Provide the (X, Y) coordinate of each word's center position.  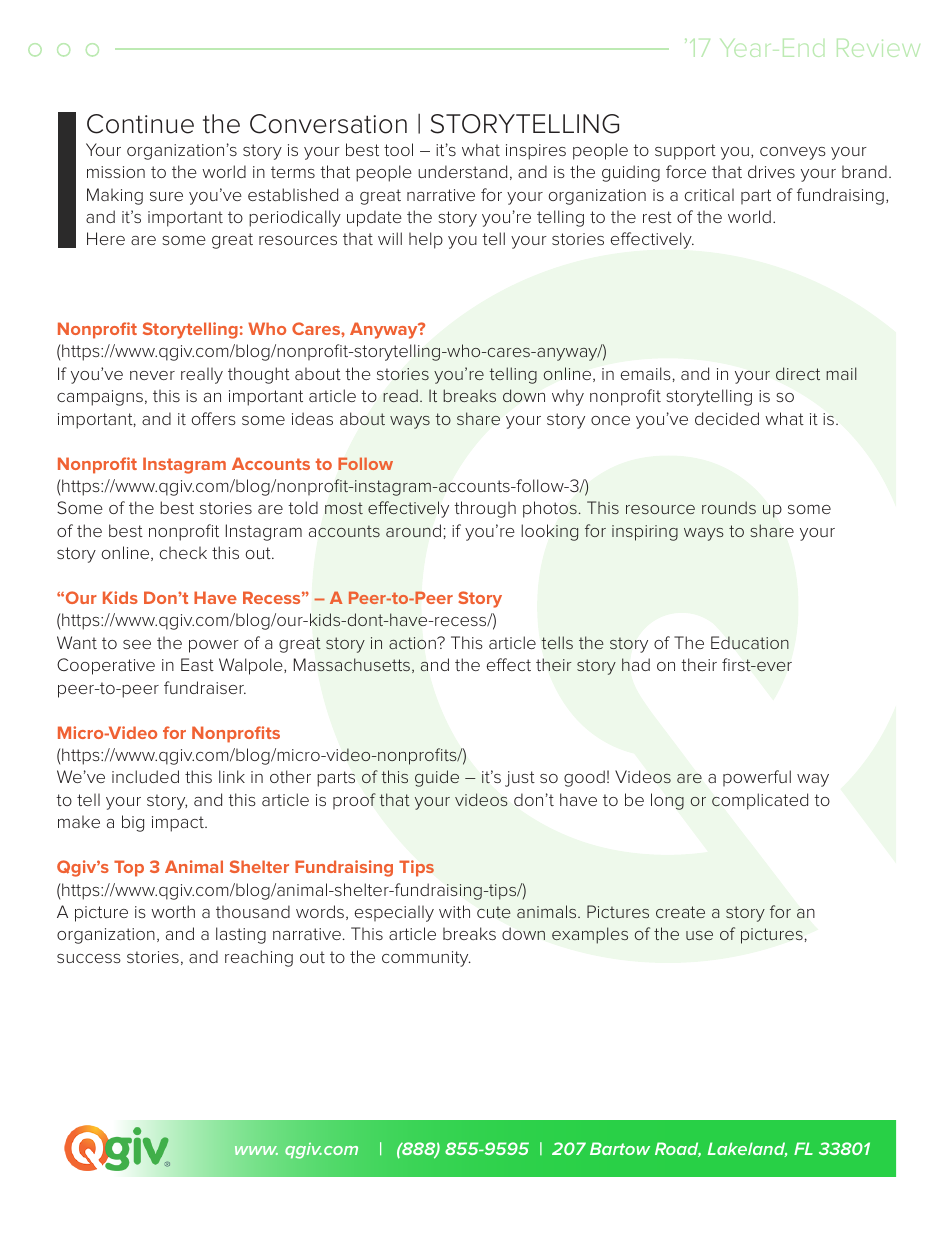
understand (462, 171)
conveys (793, 153)
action (413, 643)
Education (750, 642)
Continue (140, 124)
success (89, 958)
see (137, 644)
